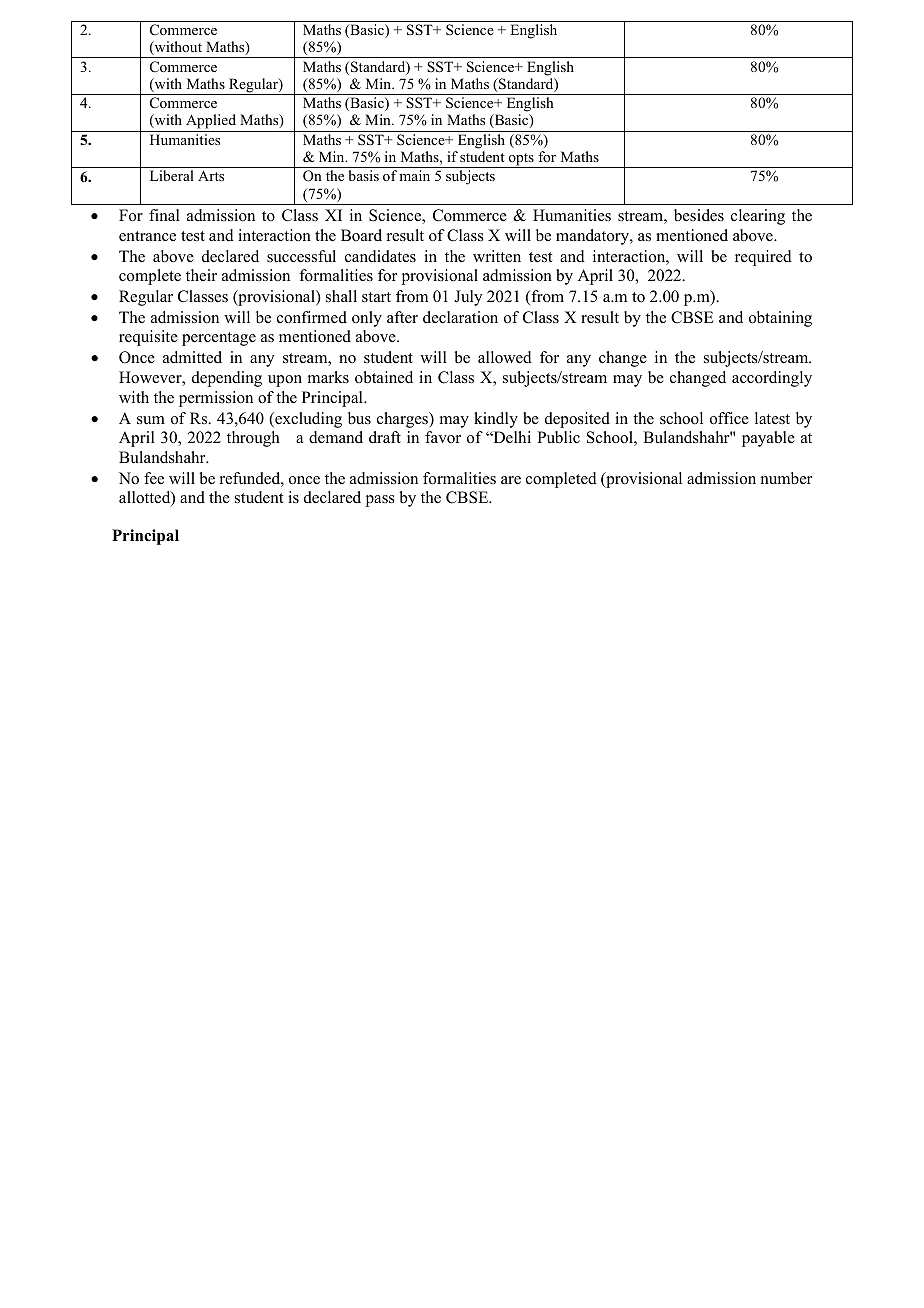 The image size is (924, 1308). What do you see at coordinates (211, 121) in the screenshot?
I see `Applied` at bounding box center [211, 121].
